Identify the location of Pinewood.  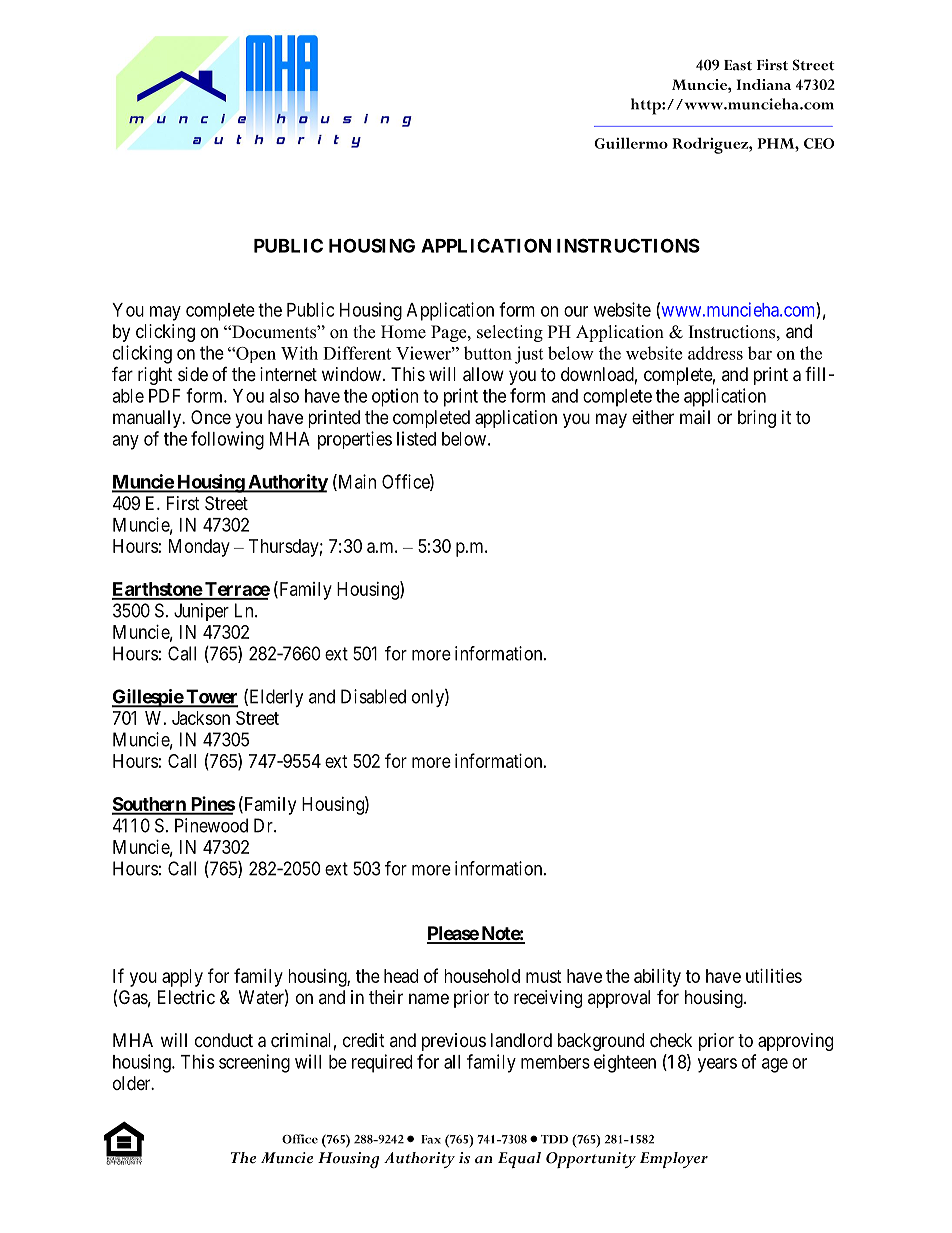
(211, 825).
